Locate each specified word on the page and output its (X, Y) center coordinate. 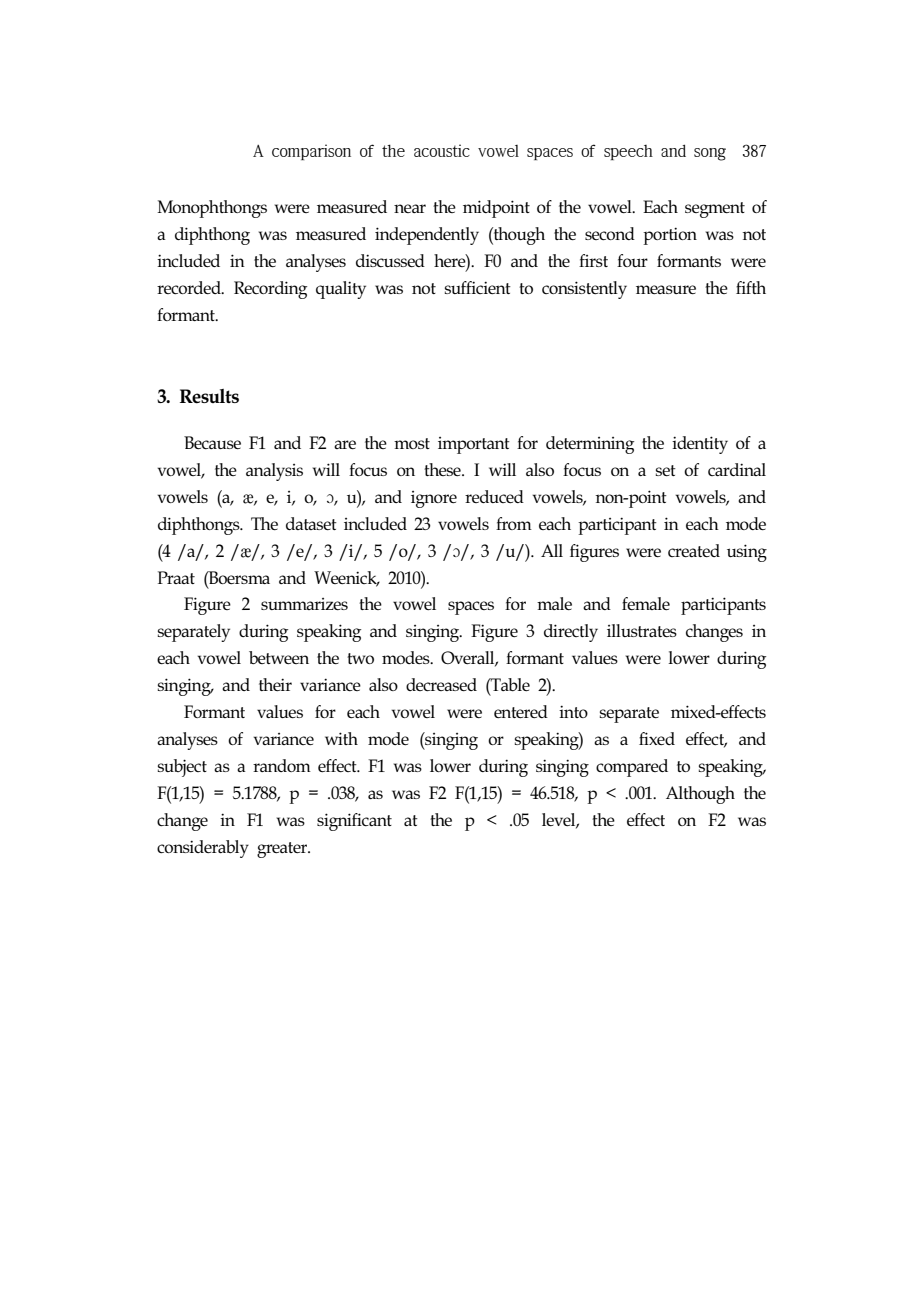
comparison (311, 152)
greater (283, 850)
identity (700, 445)
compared (632, 768)
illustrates (642, 630)
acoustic (442, 150)
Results (209, 396)
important (474, 445)
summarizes (304, 604)
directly (571, 633)
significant (354, 822)
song (710, 154)
